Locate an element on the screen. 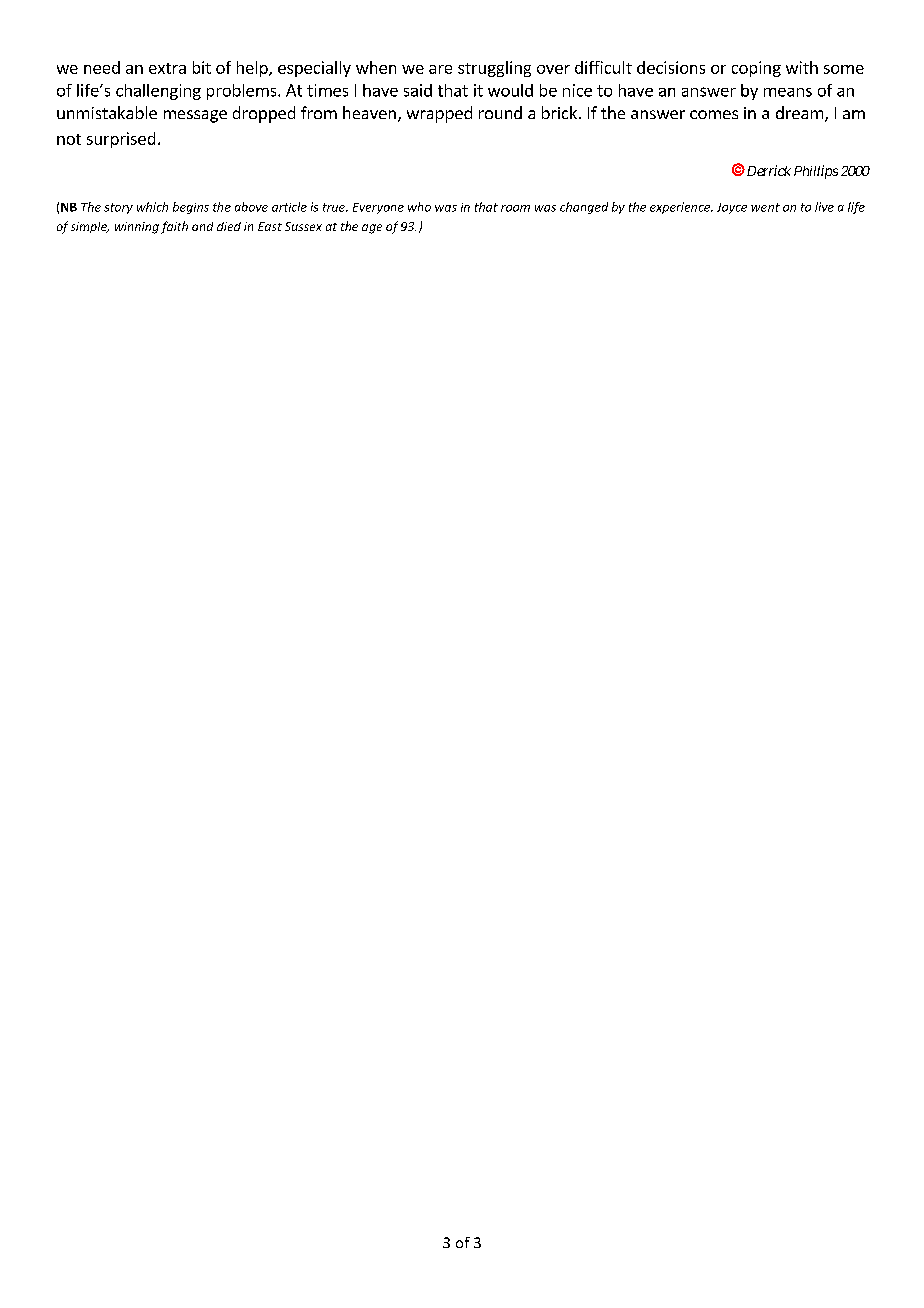 The height and width of the screenshot is (1308, 924). which is located at coordinates (152, 207).
